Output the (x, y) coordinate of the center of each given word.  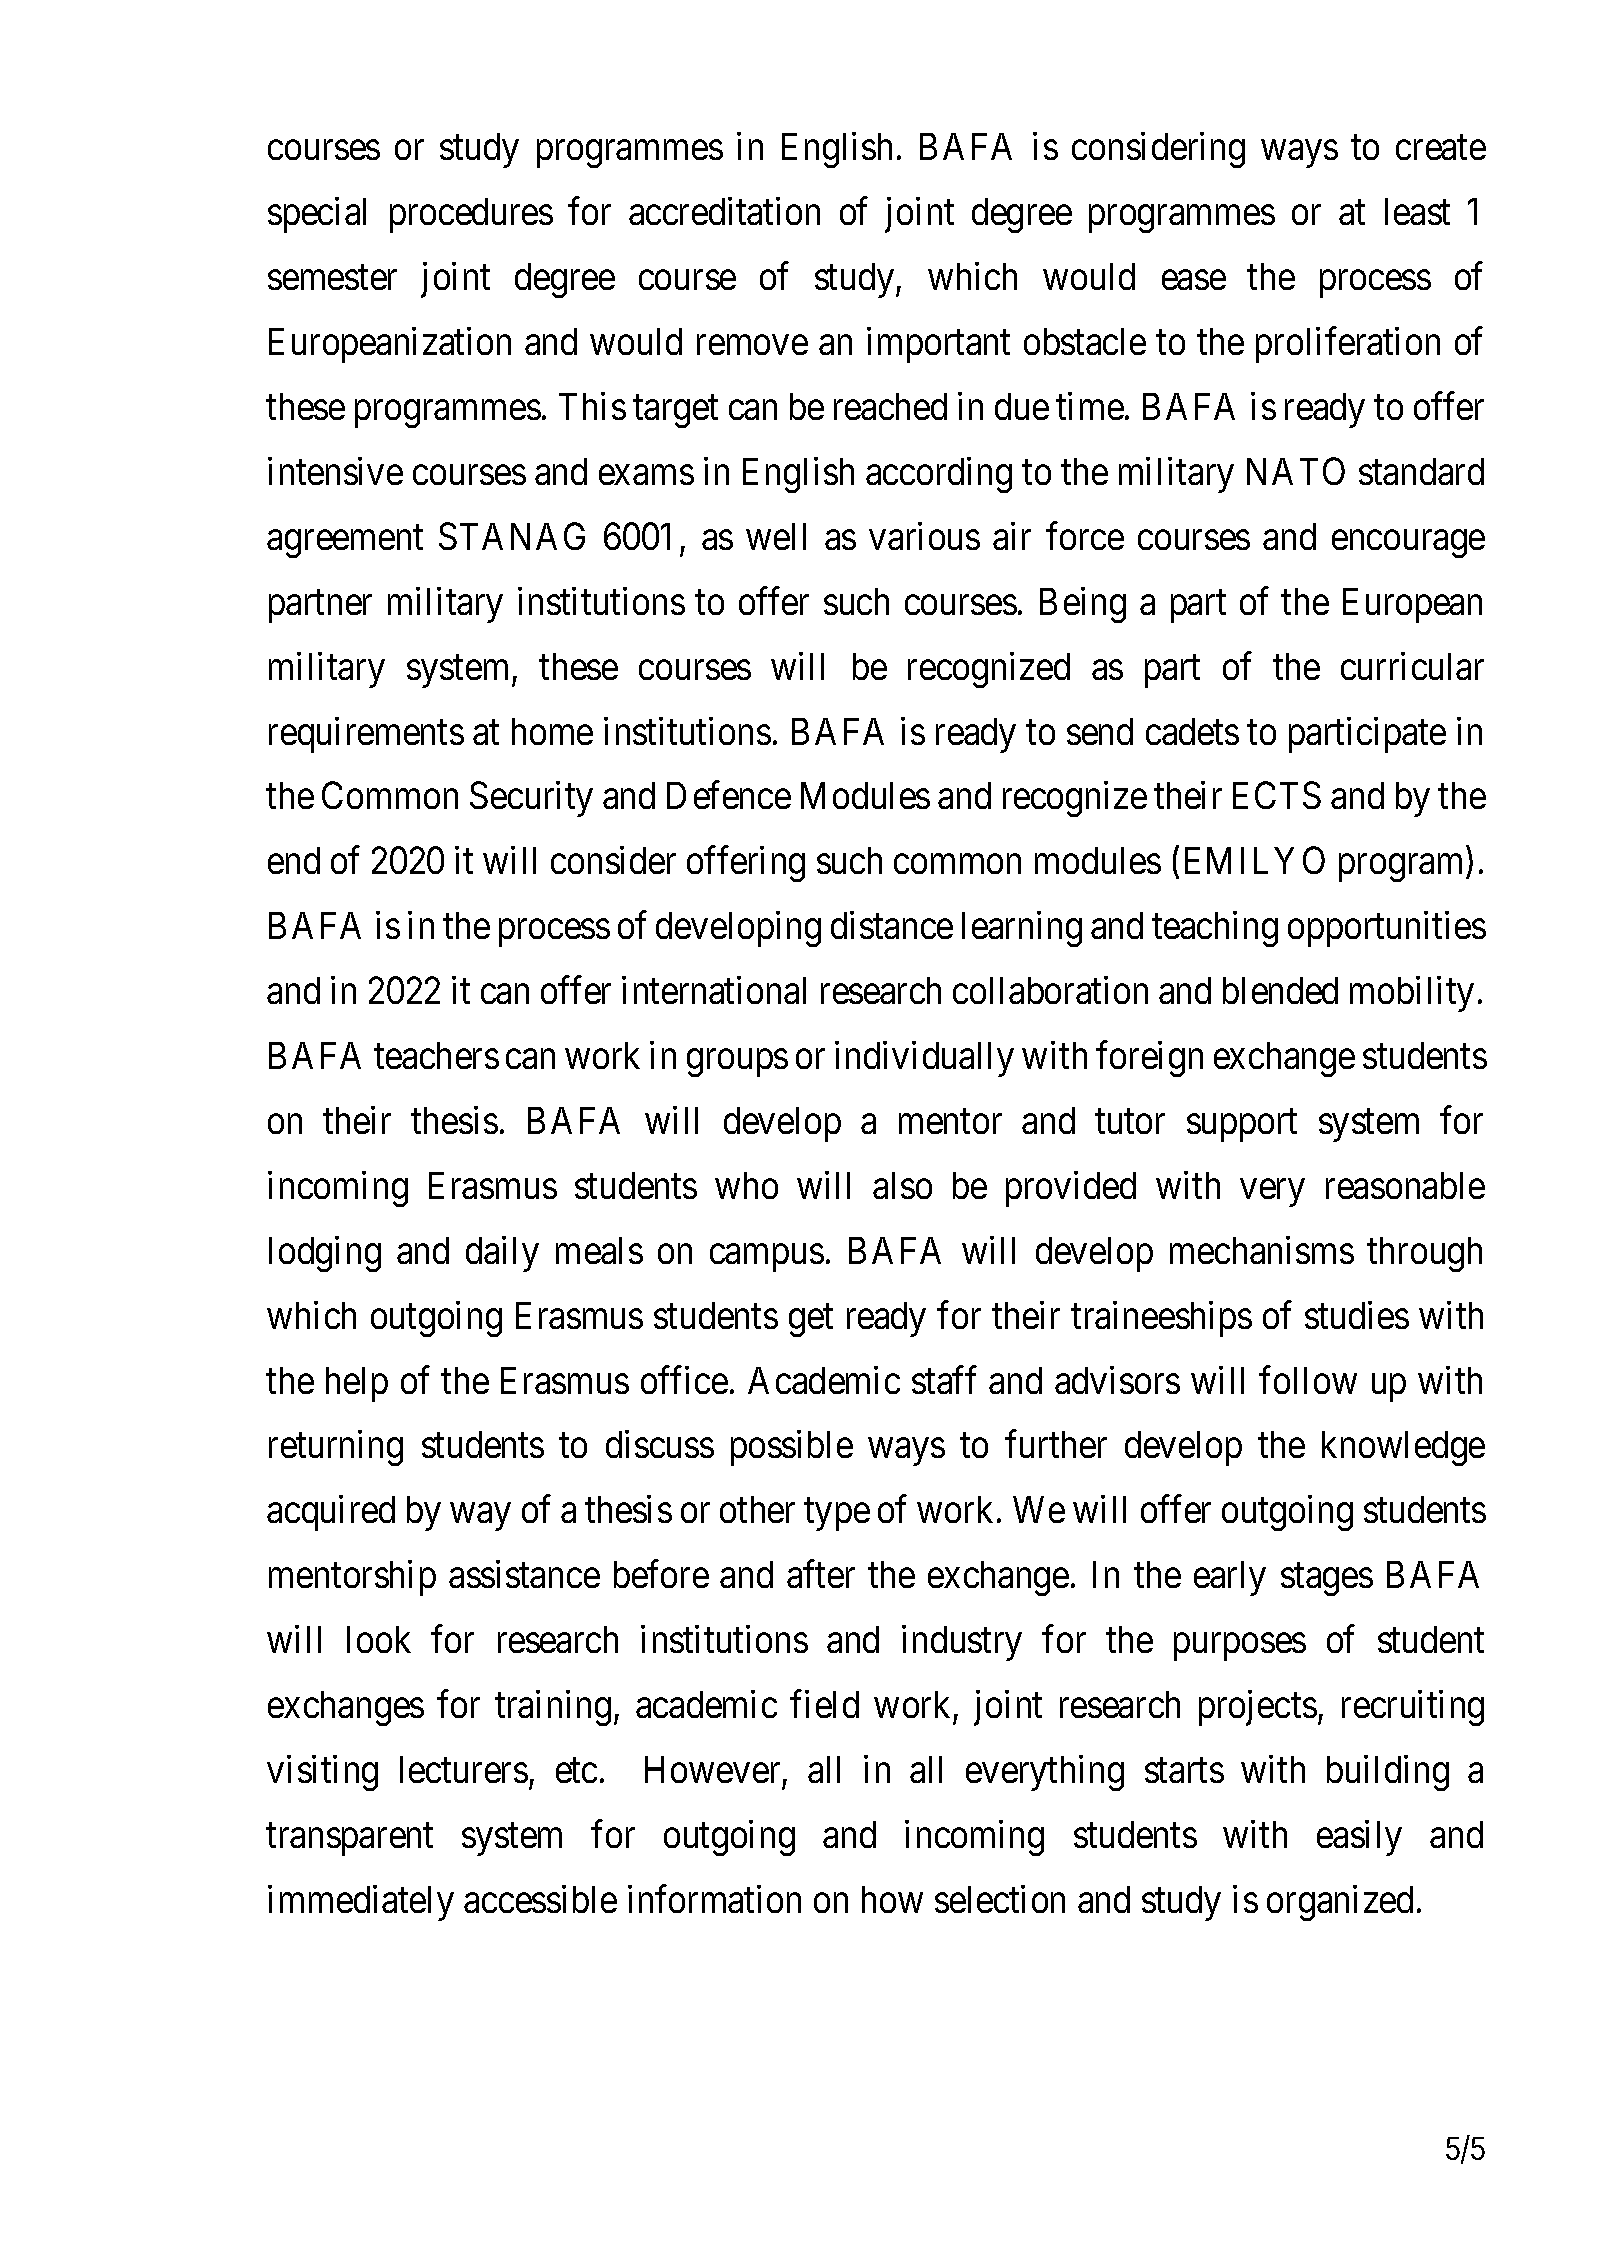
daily (502, 1254)
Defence (729, 795)
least (1417, 211)
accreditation (724, 211)
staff (944, 1380)
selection (1000, 1899)
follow (1308, 1380)
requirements (366, 735)
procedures (471, 215)
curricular (1412, 666)
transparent (349, 1840)
